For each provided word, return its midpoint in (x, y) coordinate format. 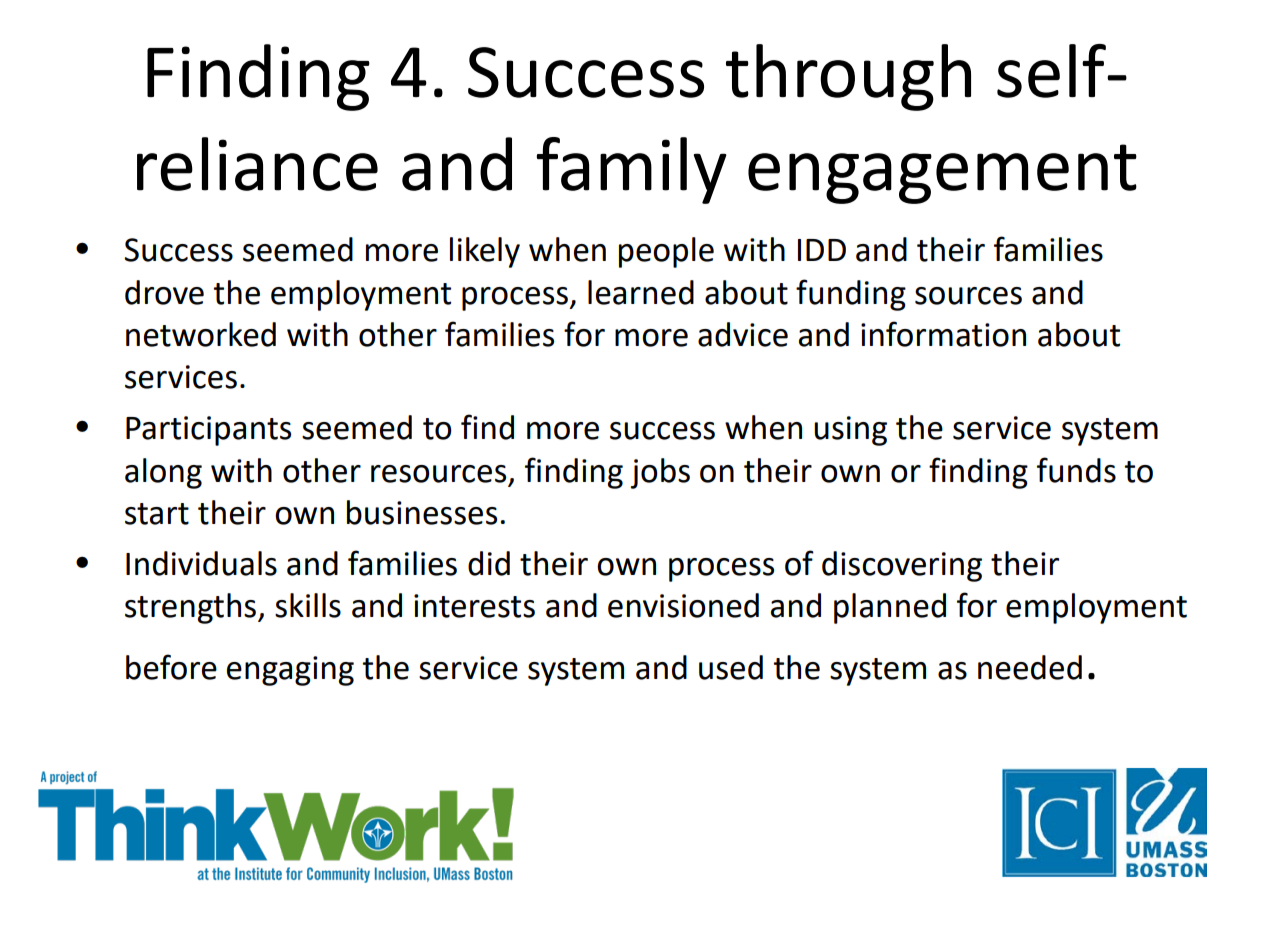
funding (851, 295)
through (848, 77)
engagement (942, 174)
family (632, 170)
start (157, 514)
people (666, 252)
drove (164, 292)
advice (743, 334)
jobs (660, 473)
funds (1076, 470)
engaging (290, 671)
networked (201, 334)
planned (890, 608)
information (943, 334)
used (731, 667)
